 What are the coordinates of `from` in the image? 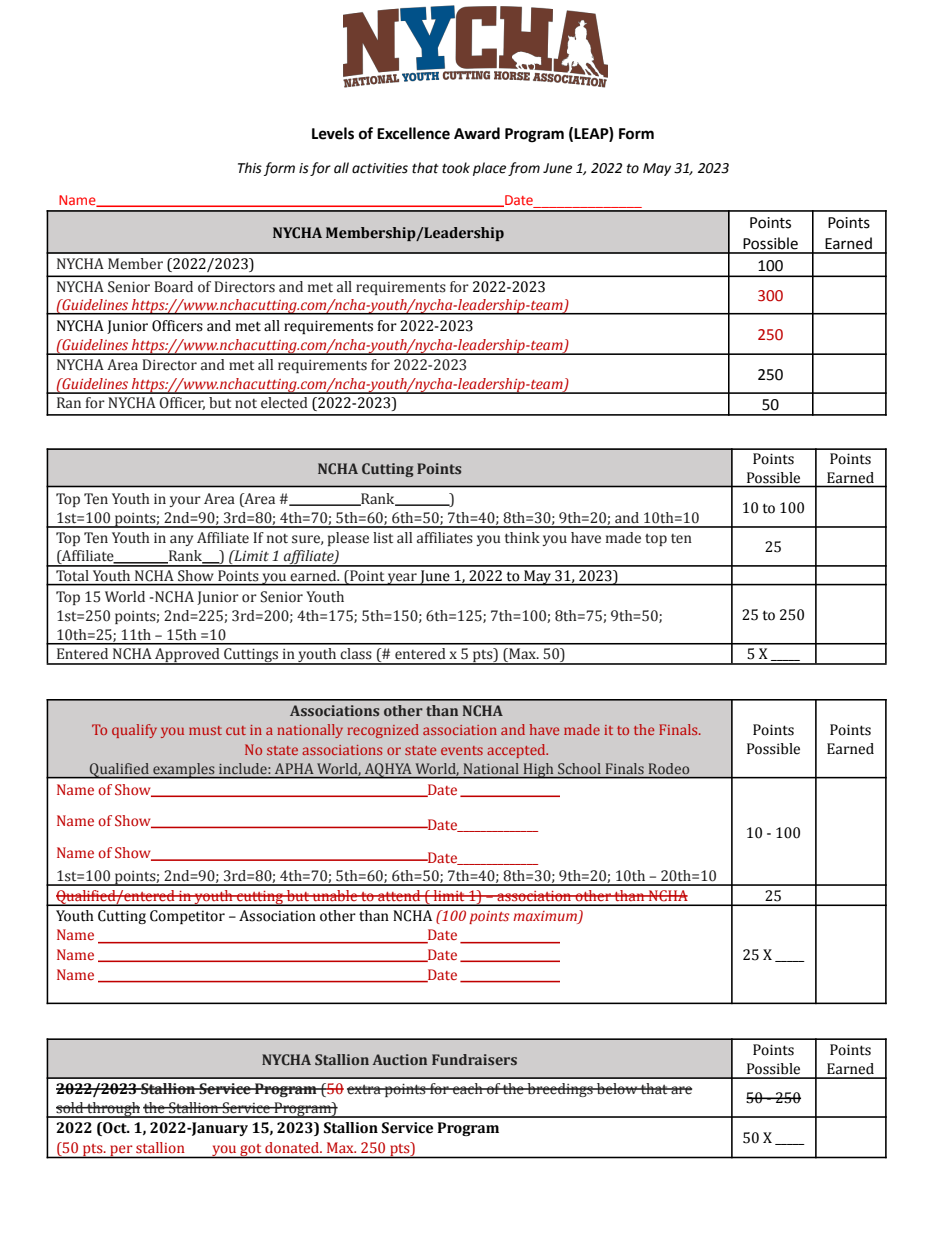 It's located at (524, 169).
